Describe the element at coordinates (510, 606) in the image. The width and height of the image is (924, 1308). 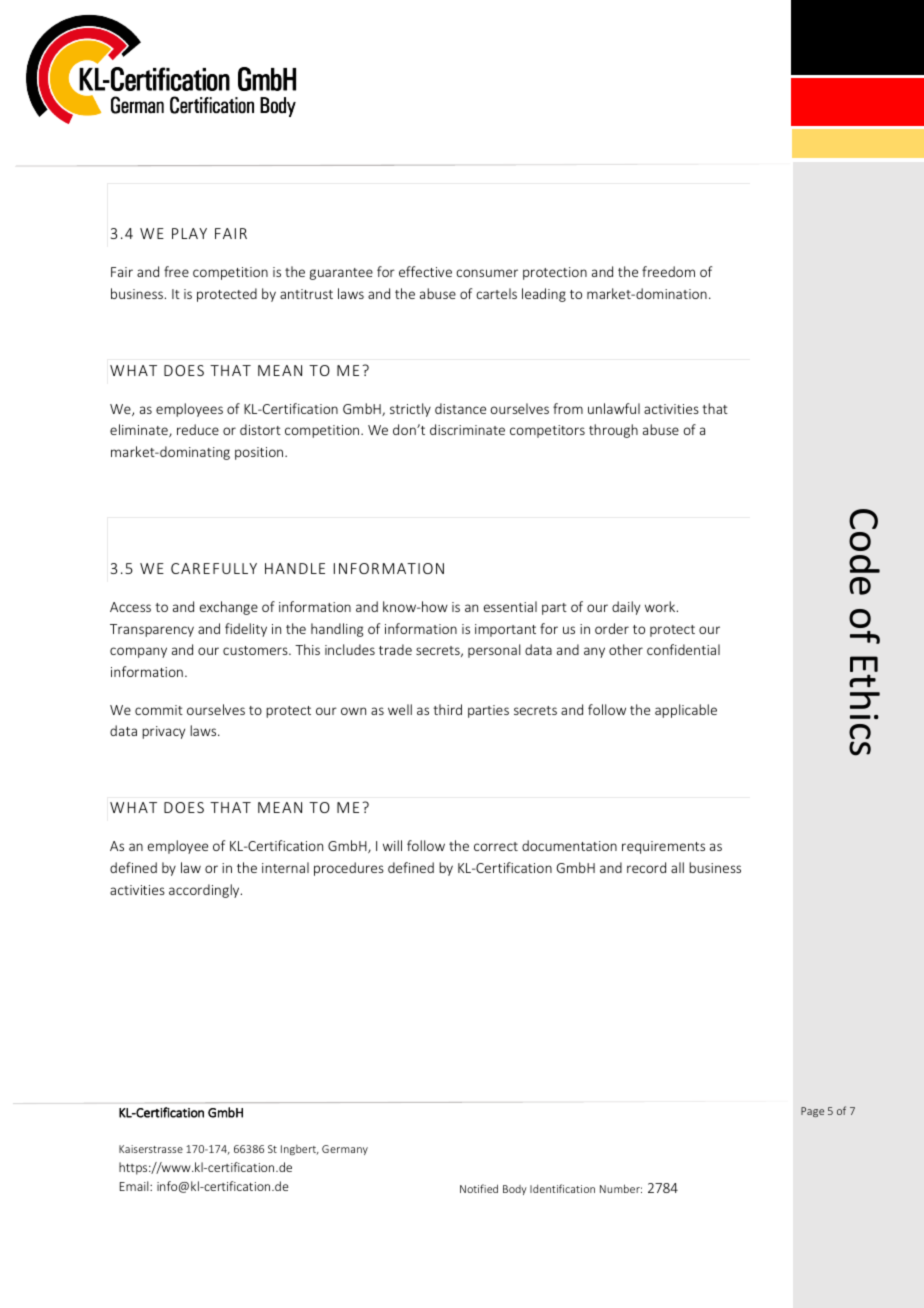
I see `essential` at that location.
